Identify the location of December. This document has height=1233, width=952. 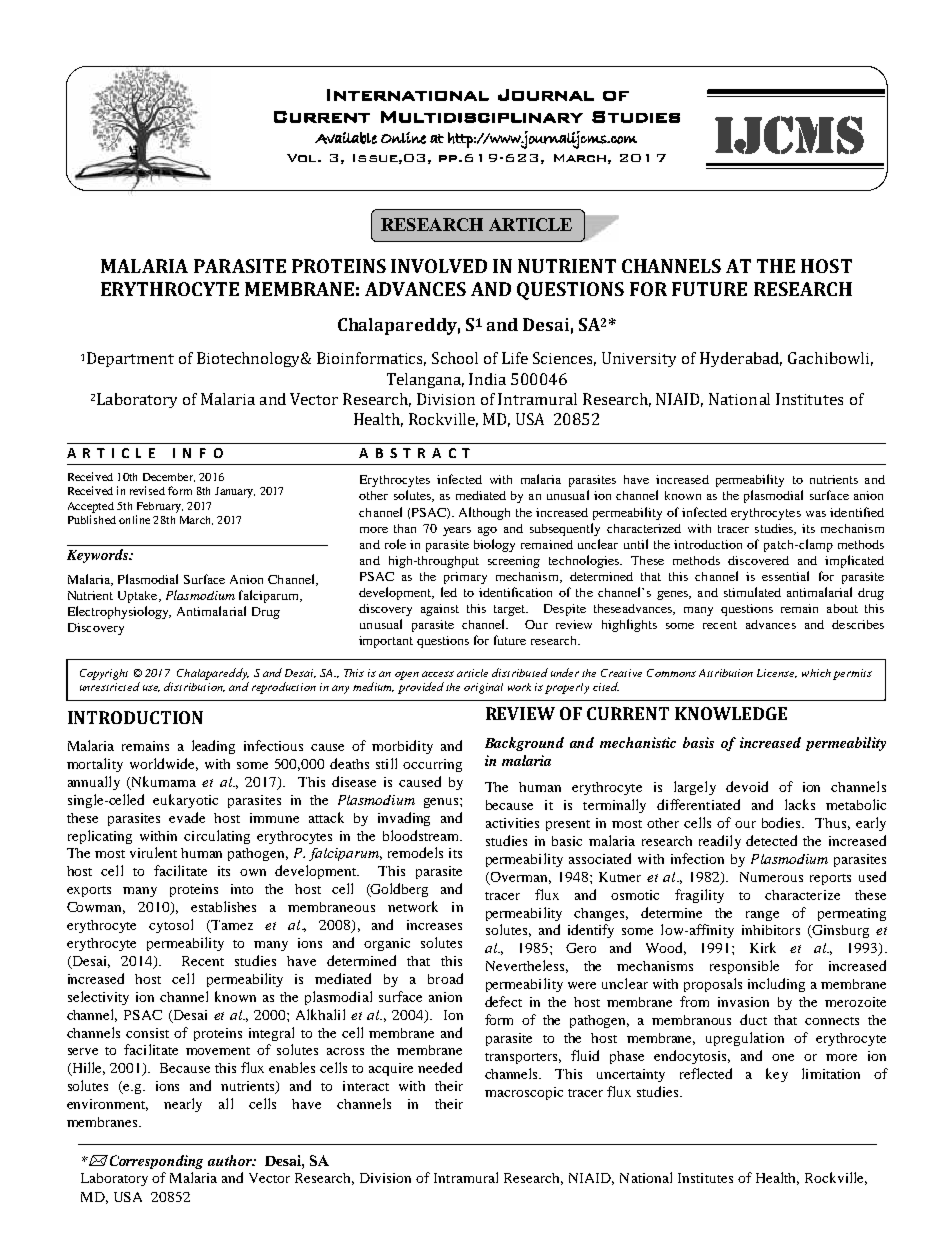
(169, 477).
